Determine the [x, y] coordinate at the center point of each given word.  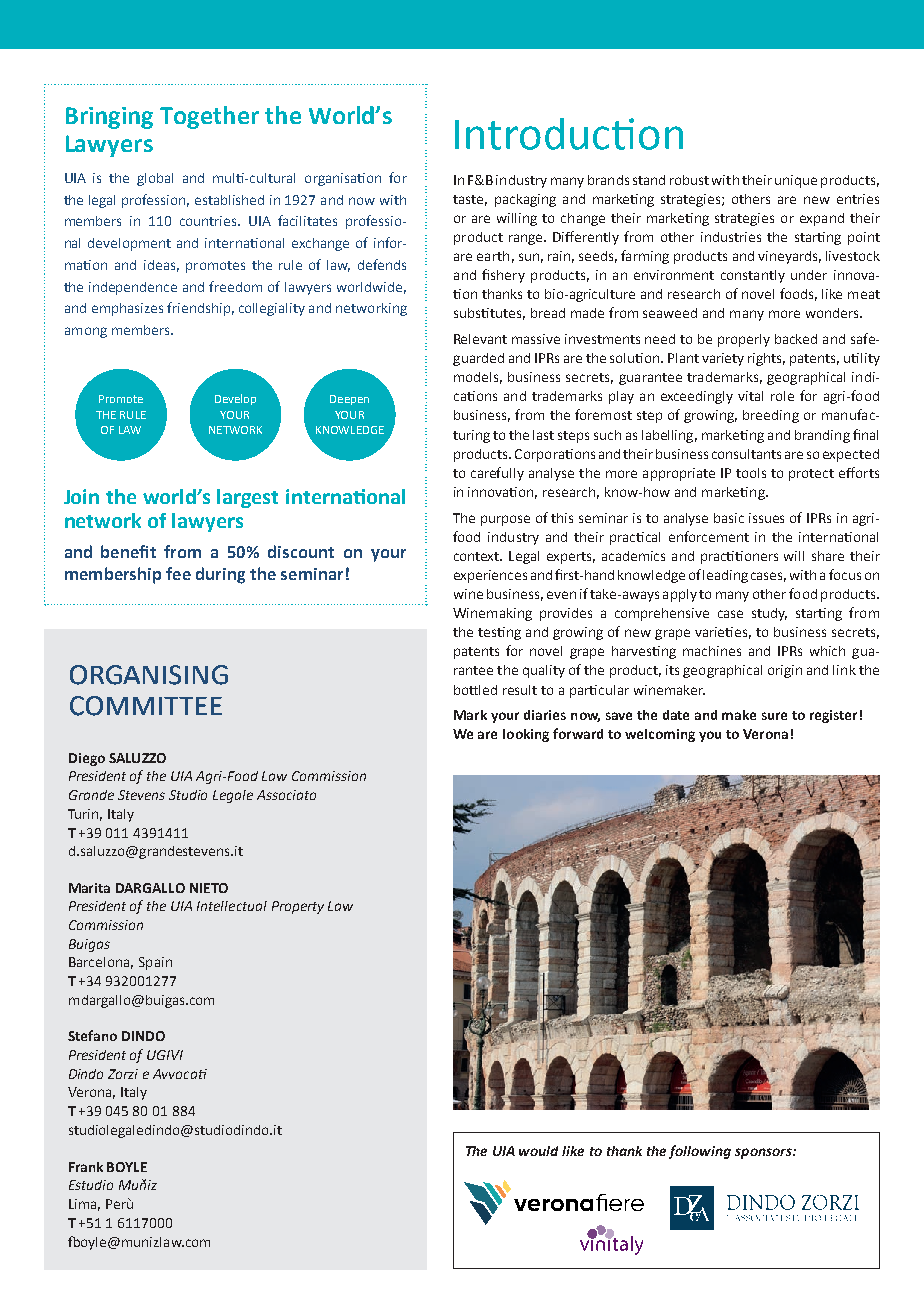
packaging [525, 200]
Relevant [480, 339]
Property [298, 907]
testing [499, 633]
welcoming [660, 735]
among [86, 332]
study [769, 614]
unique [796, 181]
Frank [86, 1167]
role [782, 396]
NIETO [209, 888]
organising [149, 675]
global [155, 179]
